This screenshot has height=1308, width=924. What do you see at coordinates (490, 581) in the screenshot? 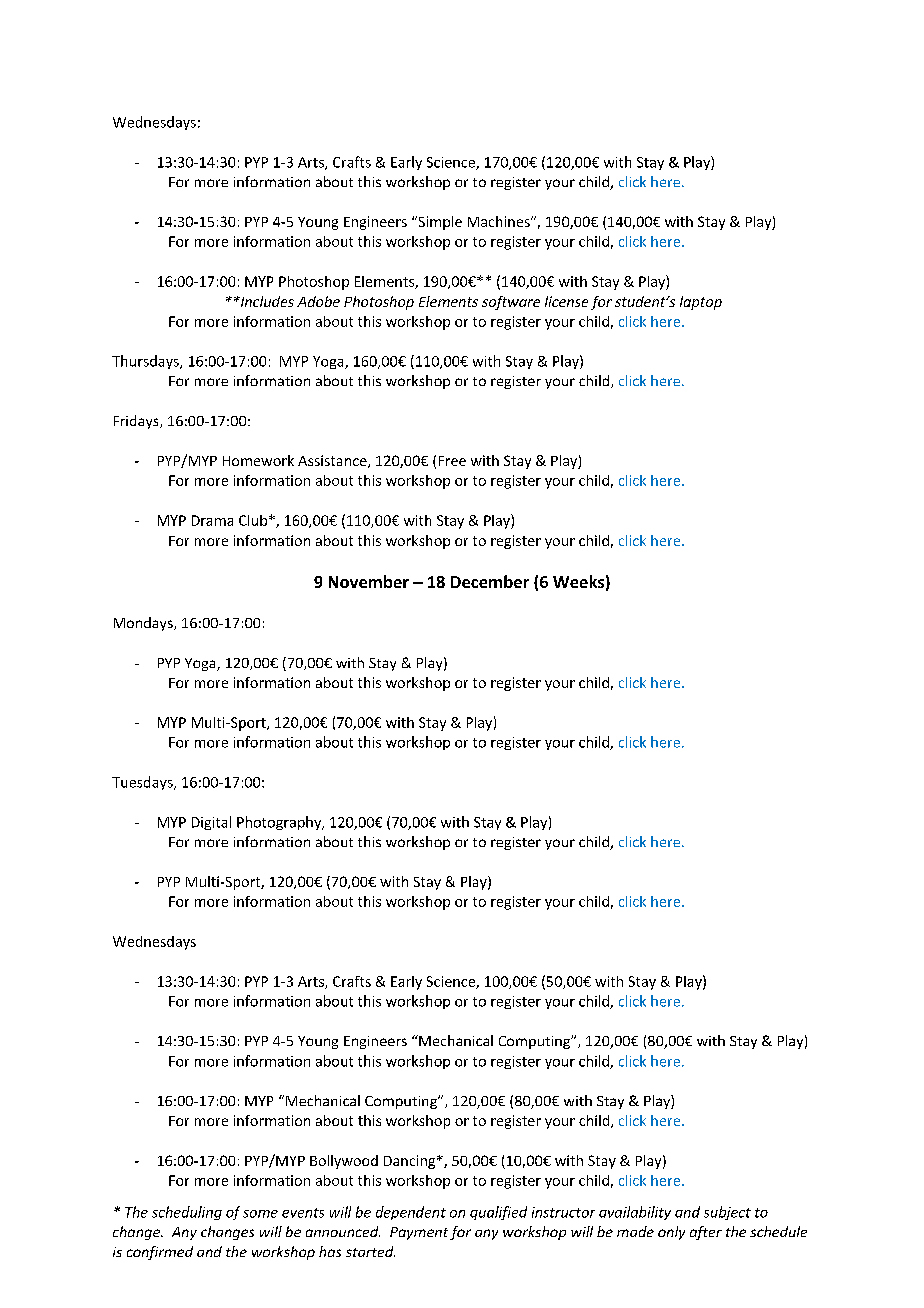
I see `December` at bounding box center [490, 581].
